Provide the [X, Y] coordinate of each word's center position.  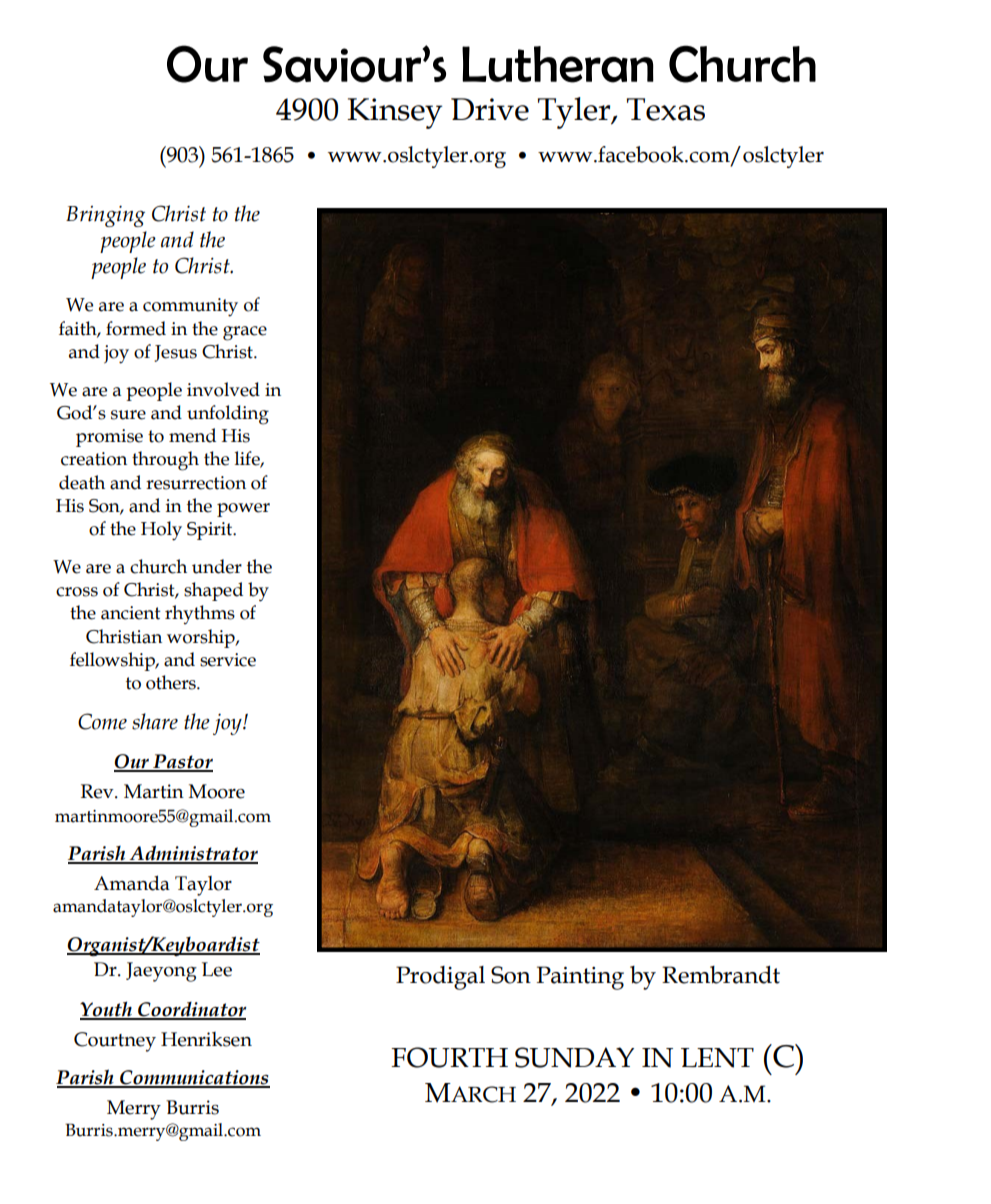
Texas [666, 109]
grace [245, 333]
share [155, 721]
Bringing [105, 216]
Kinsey [394, 113]
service [228, 660]
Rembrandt [721, 975]
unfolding [228, 415]
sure [128, 415]
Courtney [115, 1042]
